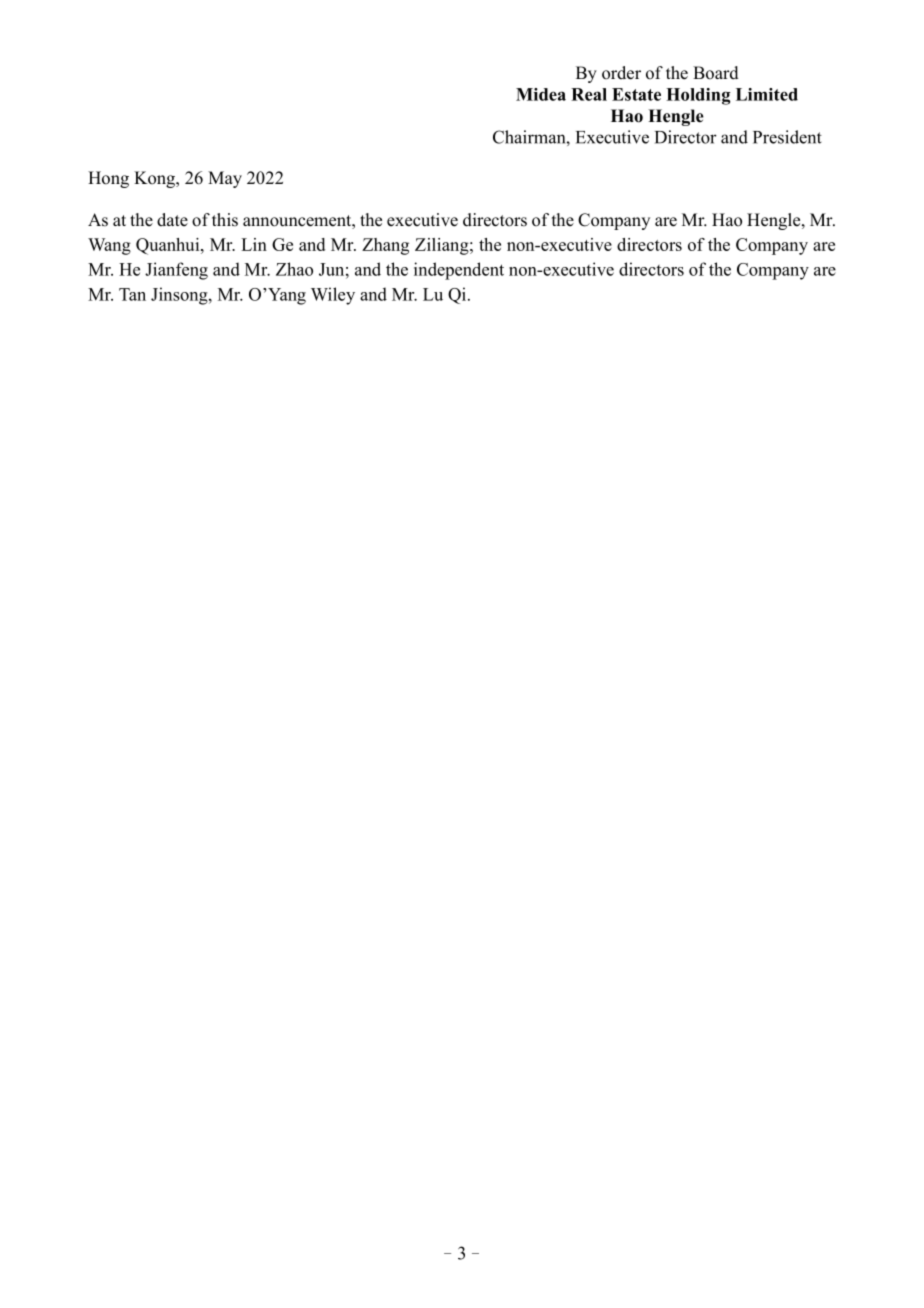 The width and height of the page is (924, 1308). What do you see at coordinates (132, 294) in the page?
I see `Tan` at bounding box center [132, 294].
